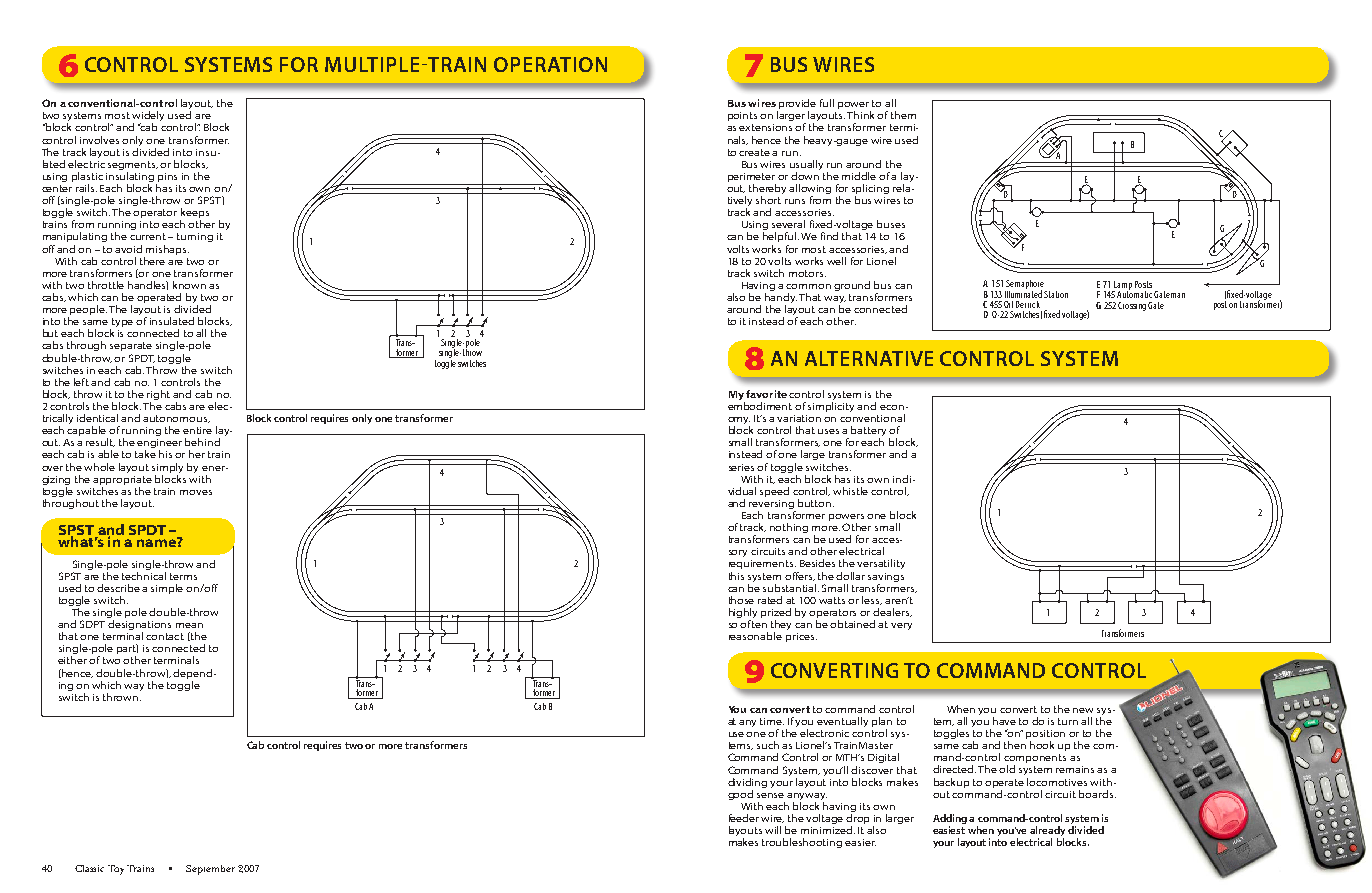  What do you see at coordinates (99, 140) in the screenshot?
I see `involves` at bounding box center [99, 140].
